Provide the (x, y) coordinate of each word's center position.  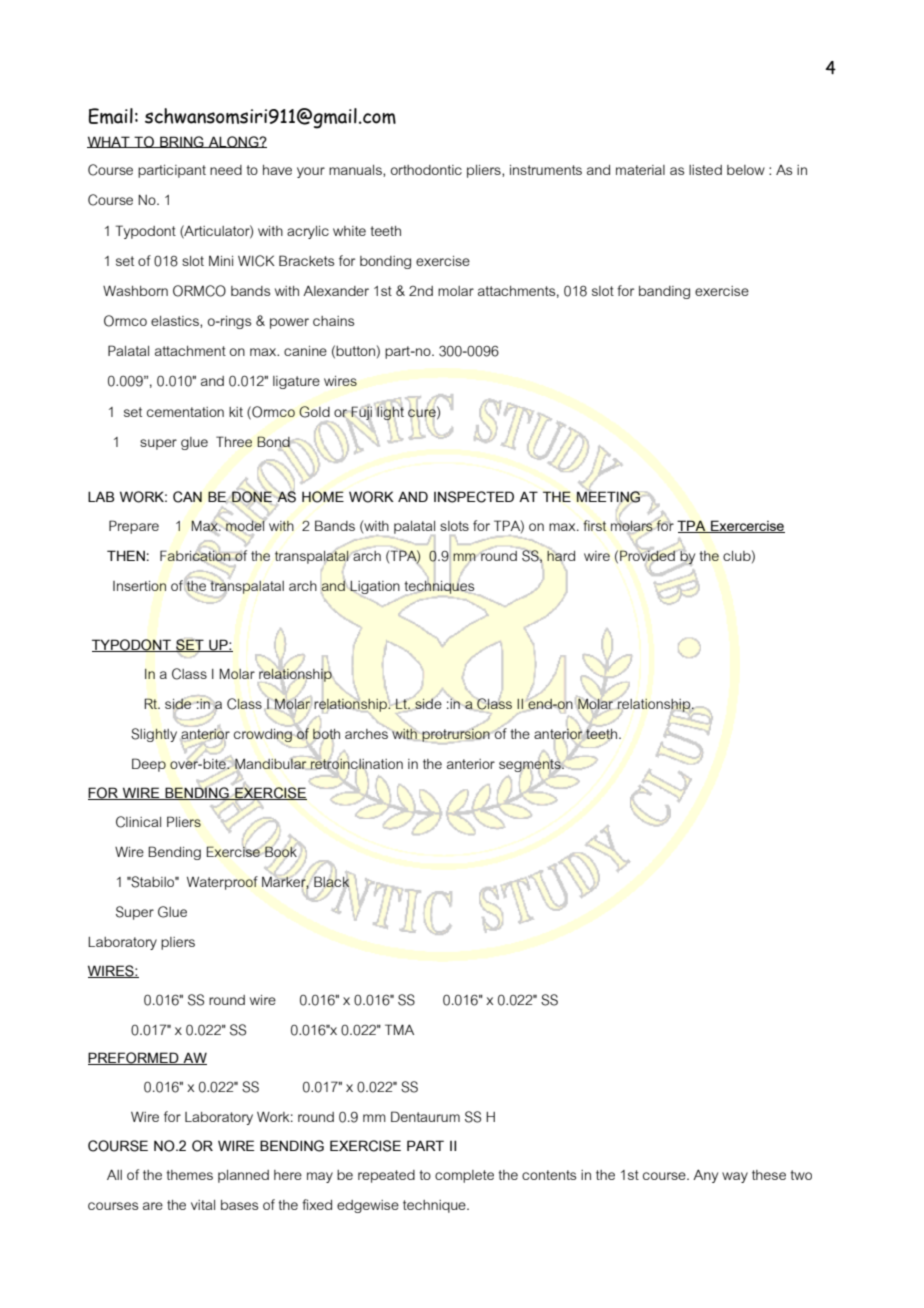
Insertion (139, 586)
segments (531, 765)
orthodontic (426, 170)
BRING (182, 142)
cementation (185, 412)
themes (189, 1175)
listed (705, 170)
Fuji (361, 413)
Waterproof (222, 883)
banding (664, 292)
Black (331, 881)
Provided (648, 556)
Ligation (374, 589)
